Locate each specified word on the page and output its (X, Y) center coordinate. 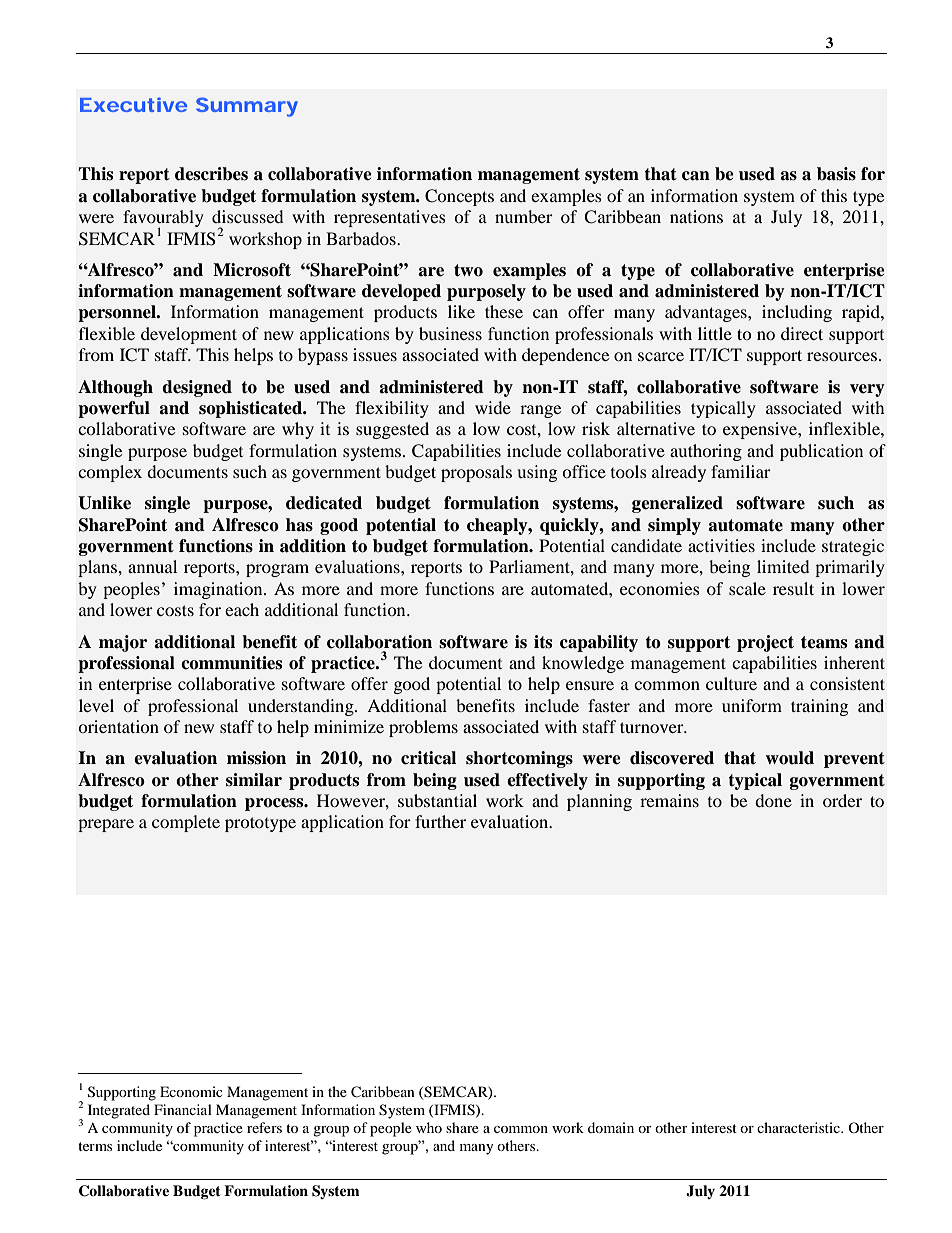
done (773, 800)
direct (802, 333)
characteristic (799, 1127)
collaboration (379, 642)
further (440, 821)
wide (493, 407)
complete (186, 823)
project (765, 643)
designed (197, 388)
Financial (183, 1109)
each (242, 609)
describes (211, 174)
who (429, 1127)
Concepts (459, 197)
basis (836, 174)
